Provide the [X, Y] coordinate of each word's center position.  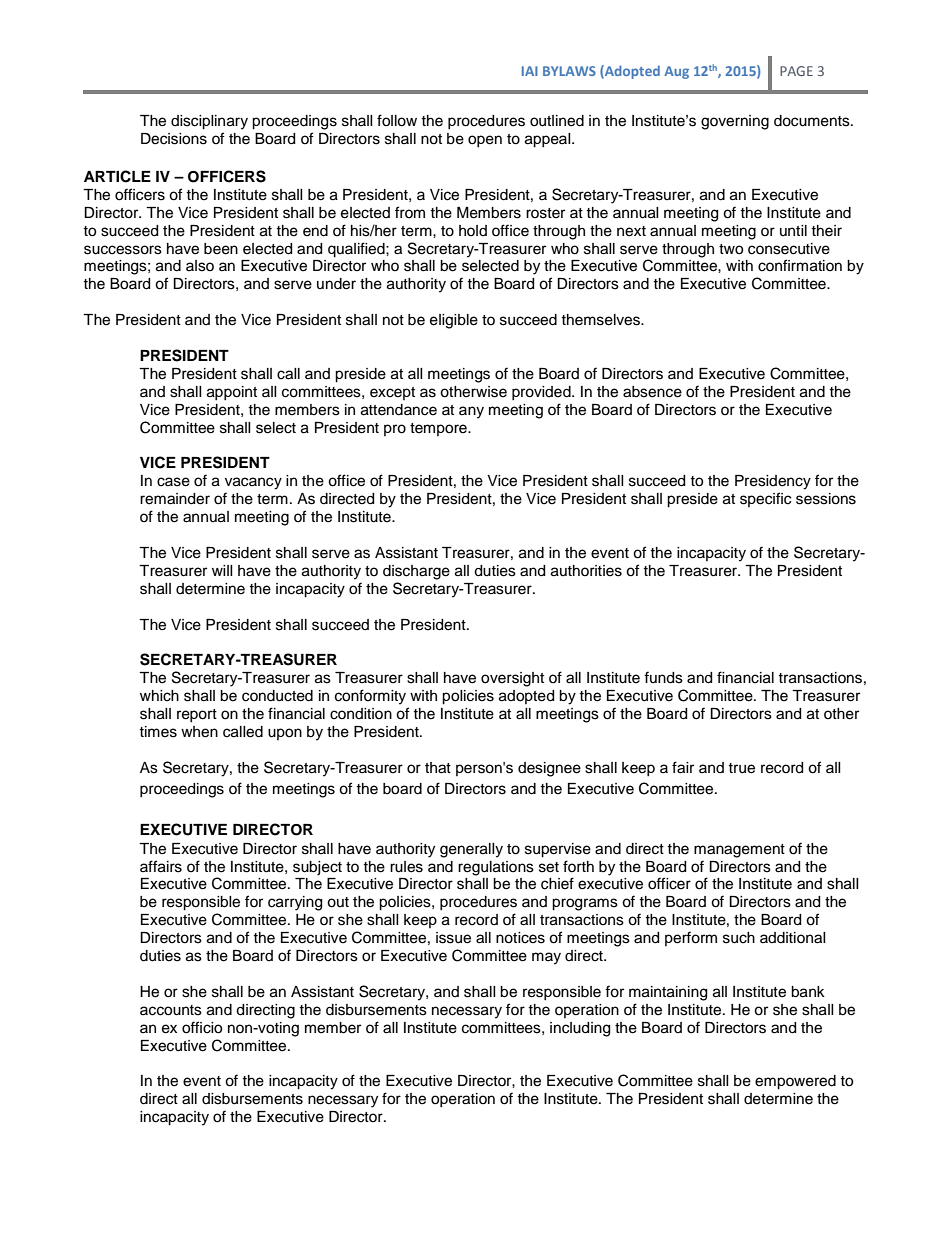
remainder [175, 499]
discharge [416, 572]
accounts [171, 1010]
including [580, 1029]
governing [735, 122]
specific [765, 499]
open [485, 141]
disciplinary [209, 122]
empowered [795, 1082]
